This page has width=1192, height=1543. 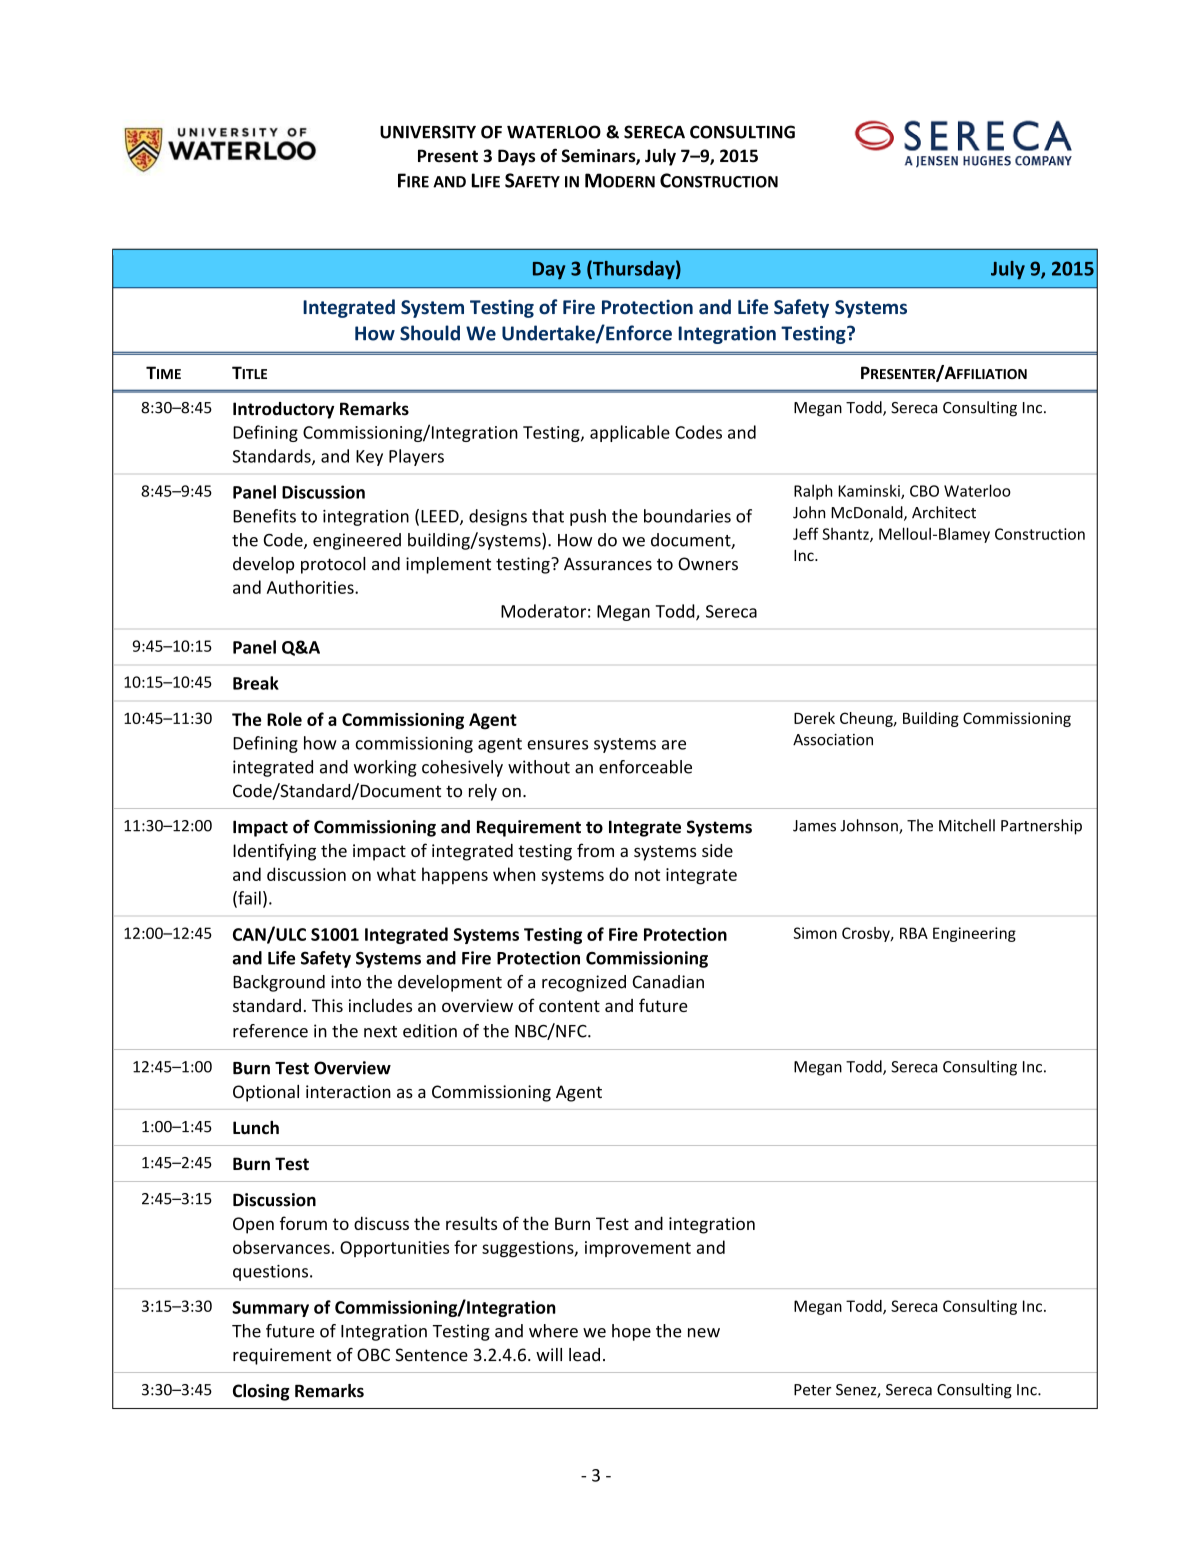 What do you see at coordinates (516, 157) in the page?
I see `Days` at bounding box center [516, 157].
